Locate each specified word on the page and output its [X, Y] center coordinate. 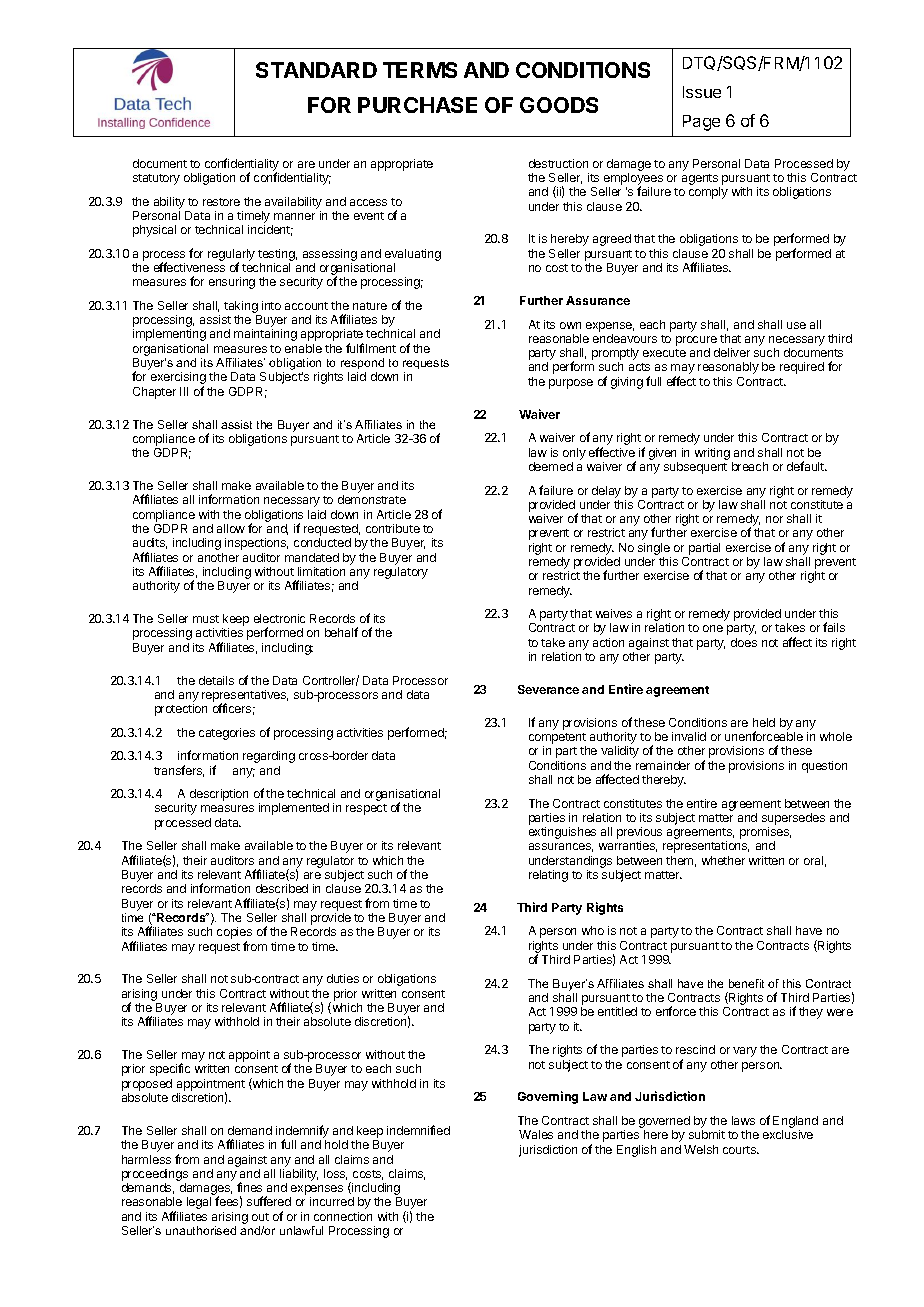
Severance [548, 689]
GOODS [559, 105]
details [216, 680]
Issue [702, 92]
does [744, 642]
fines [249, 1187]
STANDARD [316, 70]
